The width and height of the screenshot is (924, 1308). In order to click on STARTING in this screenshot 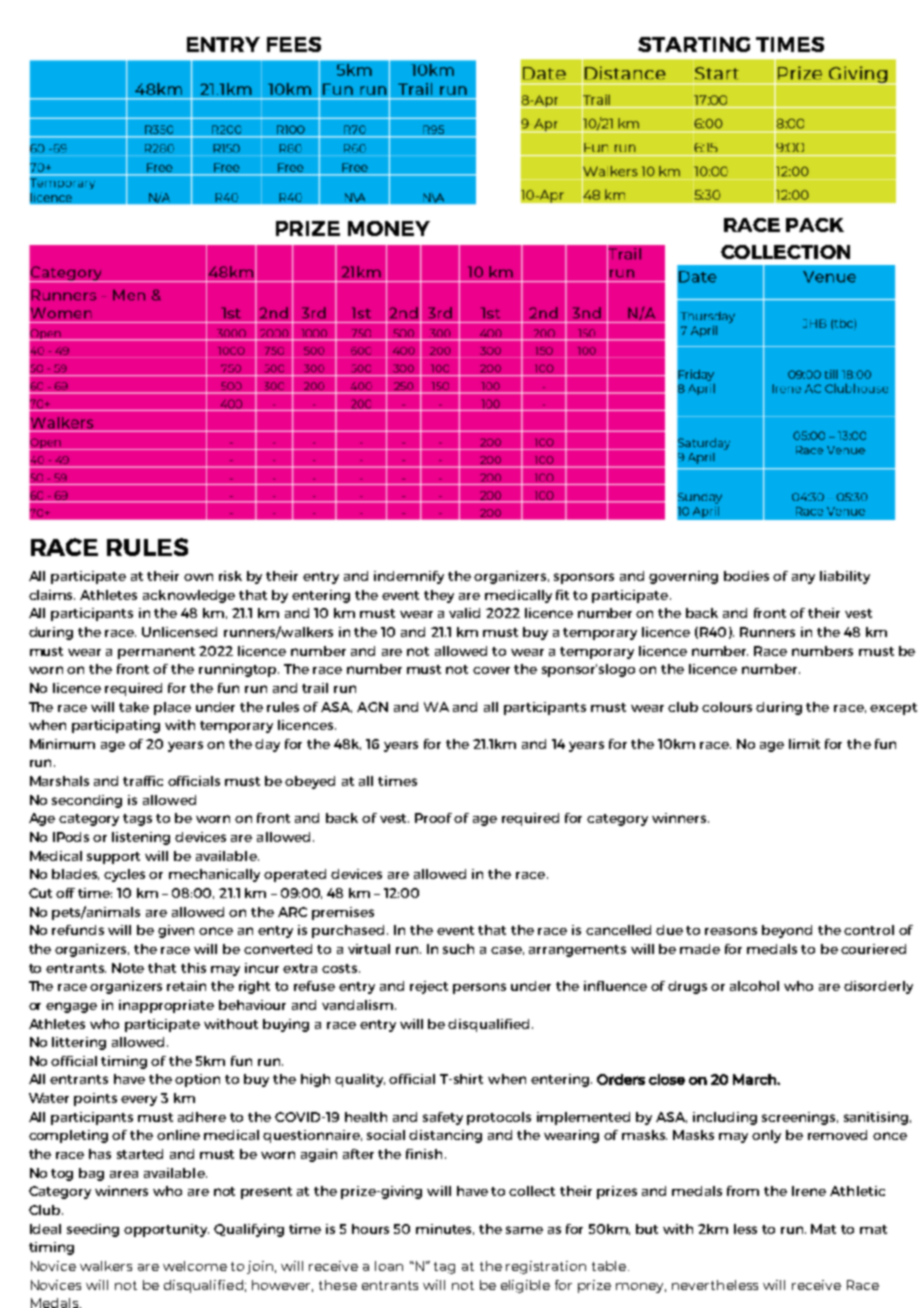, I will do `click(694, 44)`.
